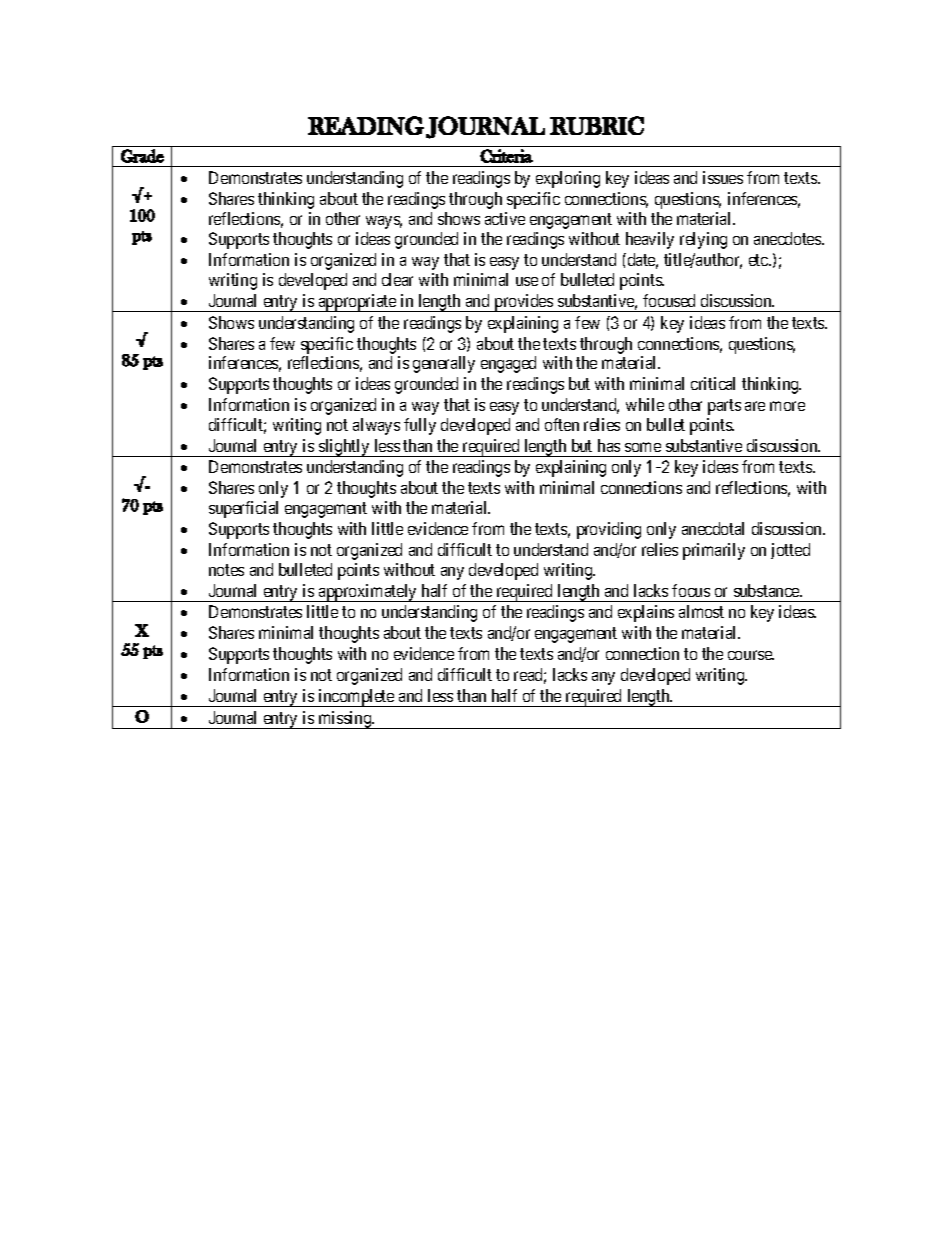 The image size is (952, 1233). What do you see at coordinates (505, 218) in the page?
I see `active` at bounding box center [505, 218].
